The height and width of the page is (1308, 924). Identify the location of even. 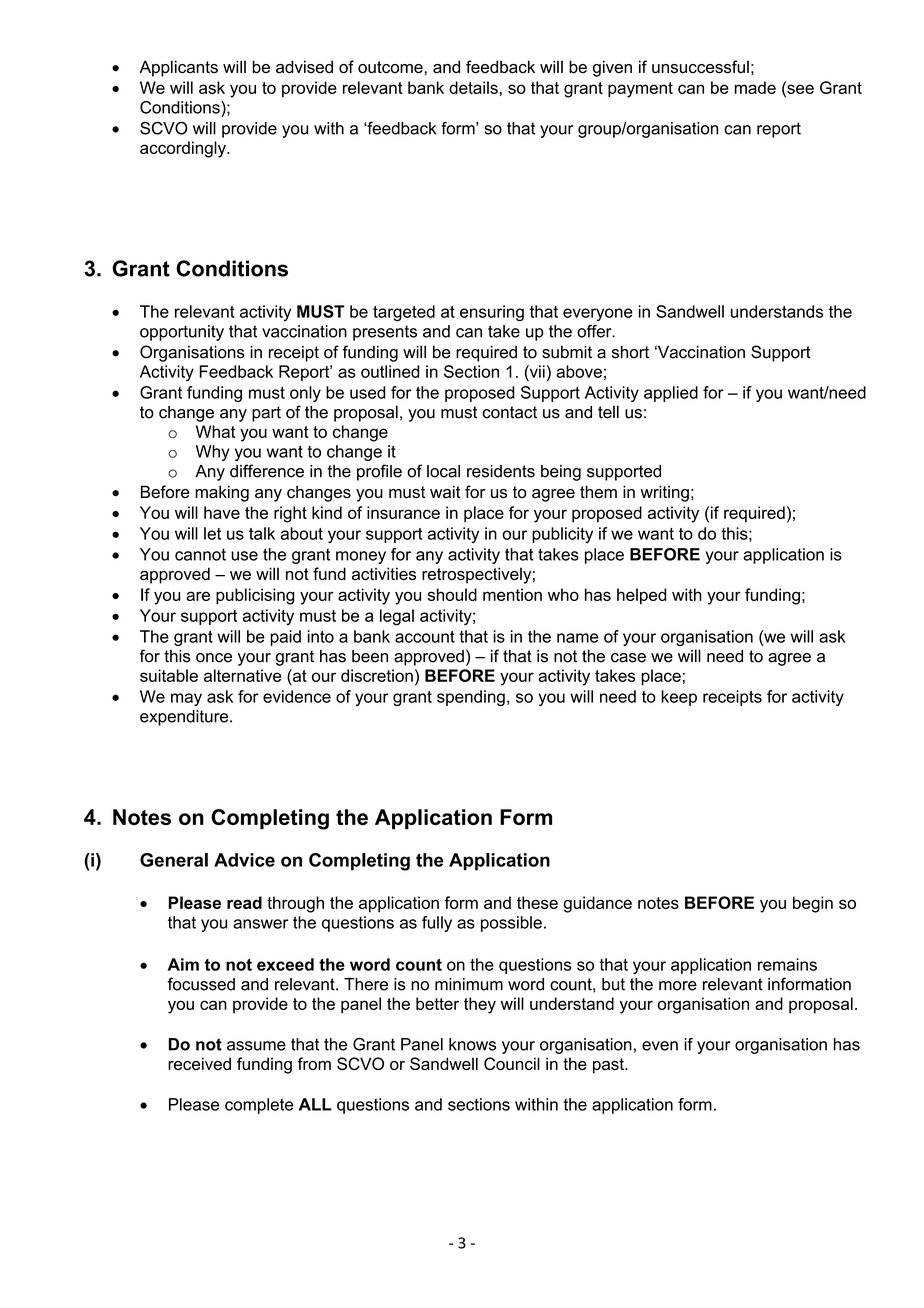
(660, 1046).
